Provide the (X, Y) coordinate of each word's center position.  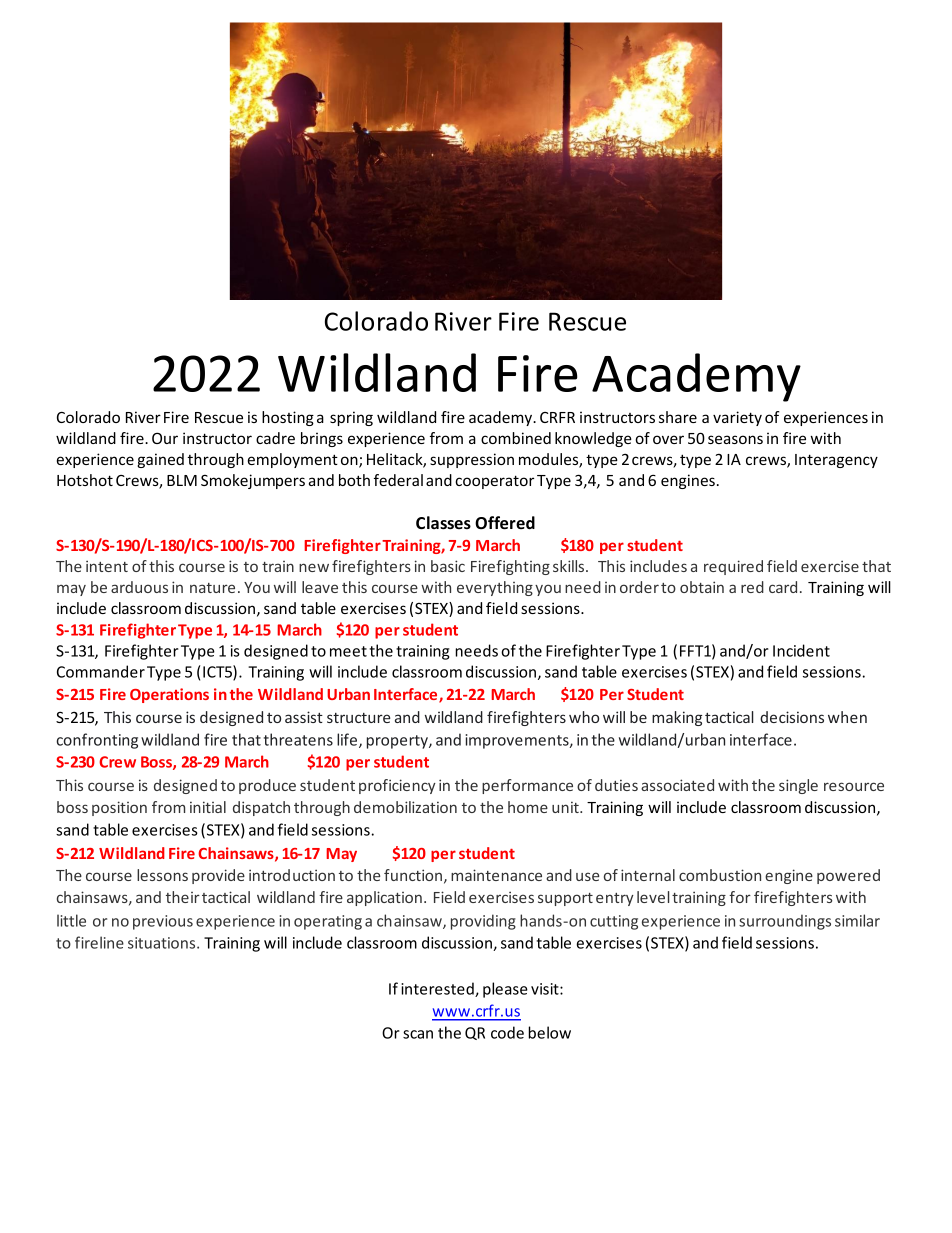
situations (163, 943)
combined (516, 438)
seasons (735, 439)
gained (160, 460)
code (507, 1032)
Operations (169, 695)
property (398, 742)
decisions (792, 717)
